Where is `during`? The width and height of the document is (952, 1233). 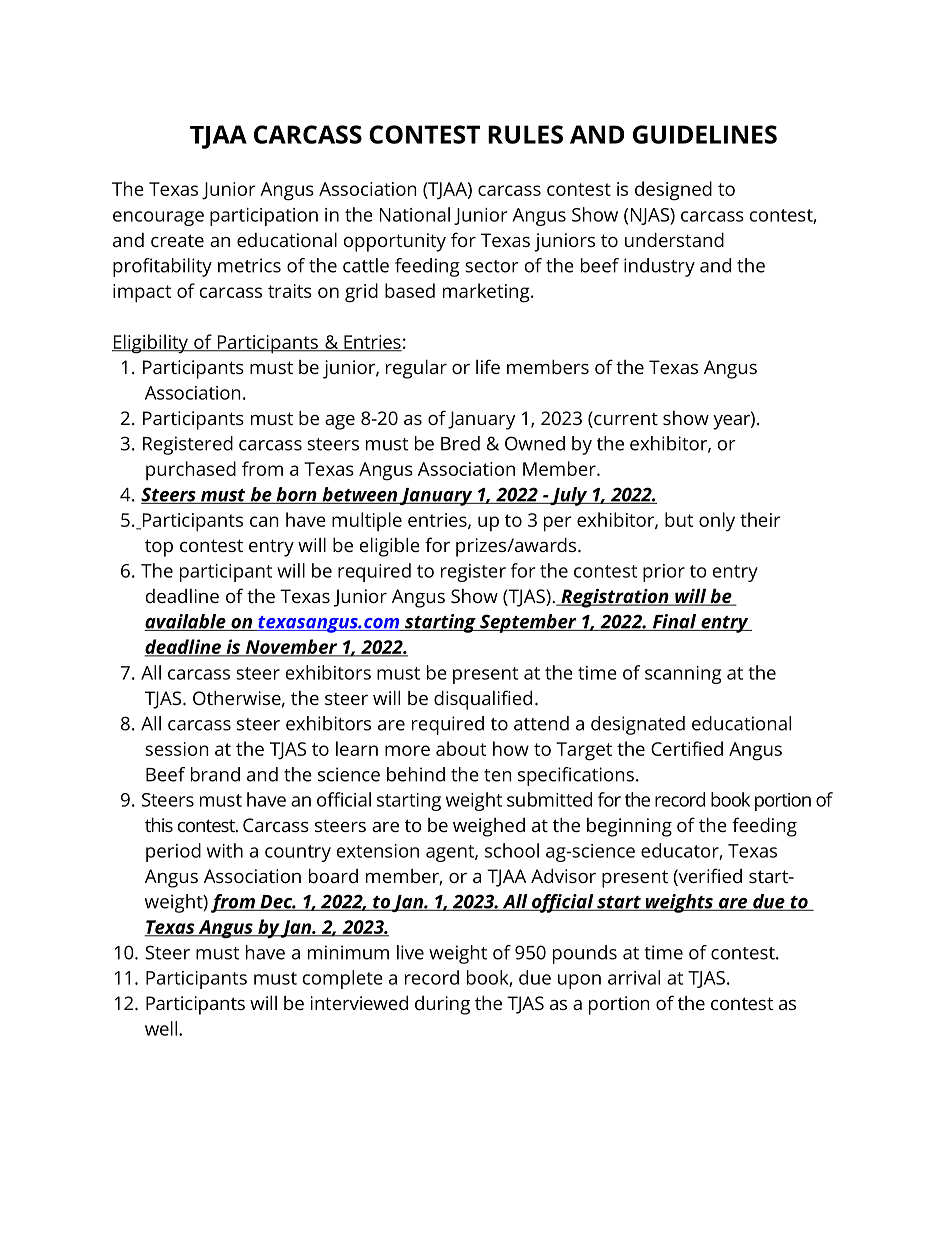
during is located at coordinates (442, 1005).
